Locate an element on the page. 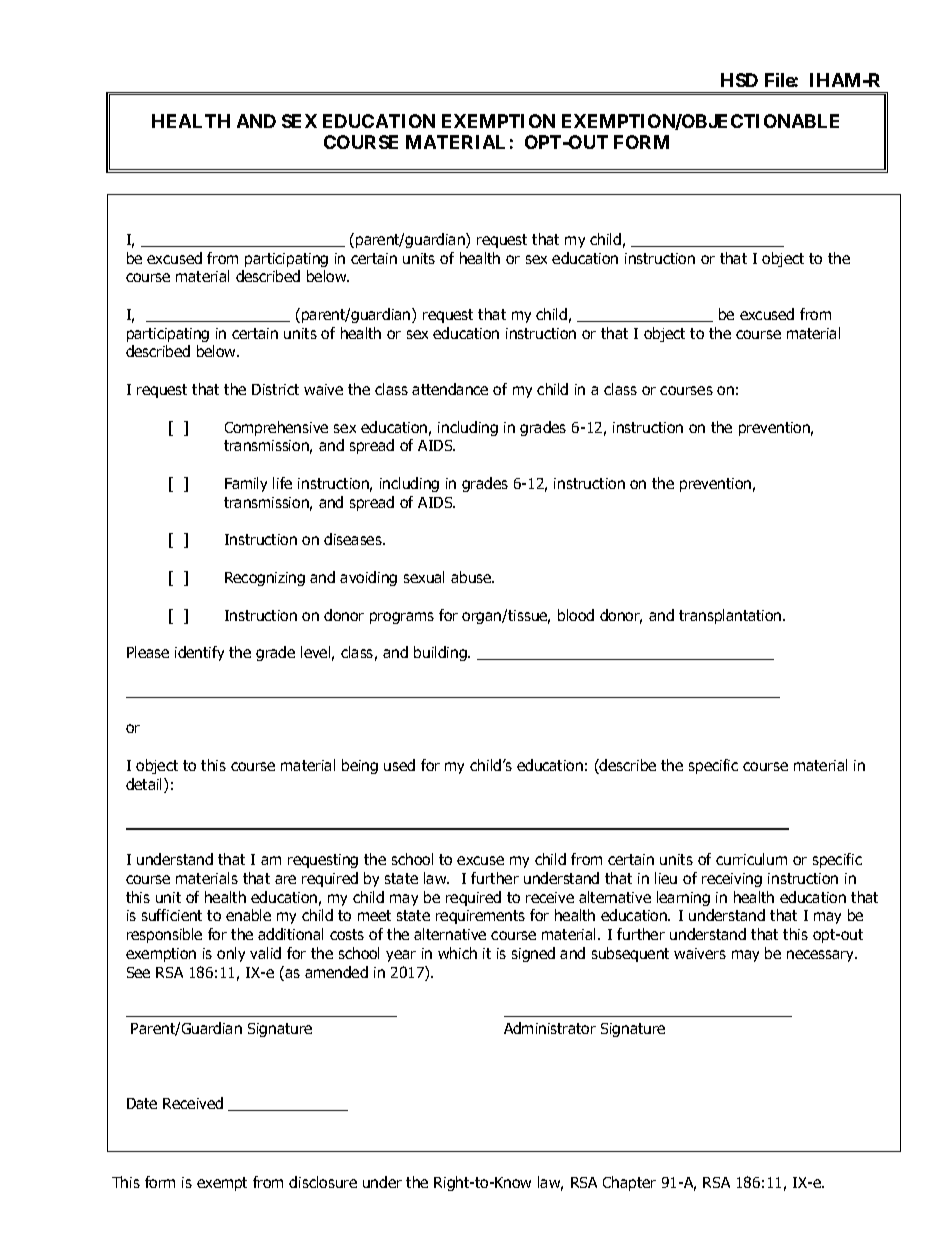 This page has width=952, height=1233. curriculum is located at coordinates (751, 859).
